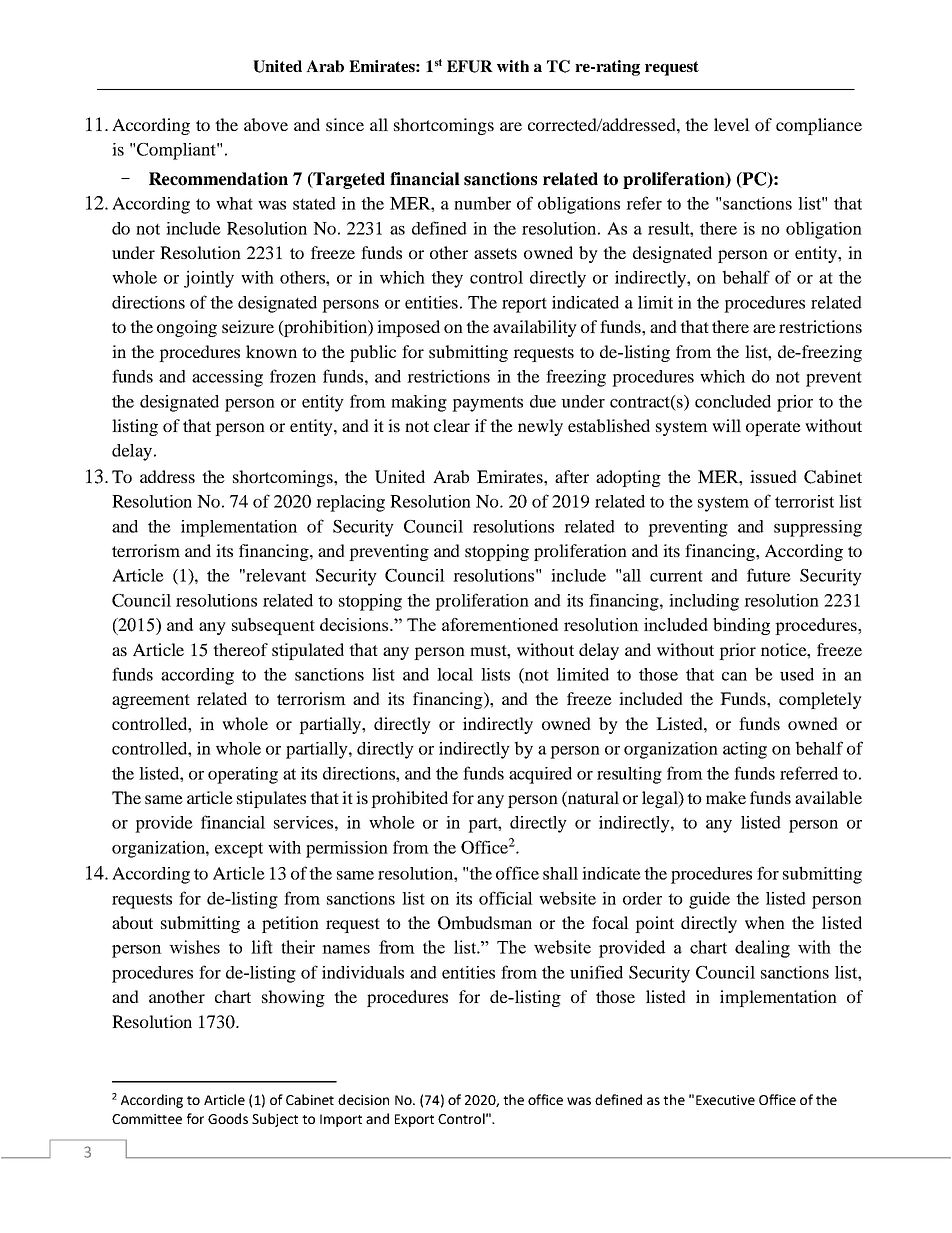 Image resolution: width=952 pixels, height=1233 pixels. What do you see at coordinates (218, 179) in the screenshot?
I see `Recommendation` at bounding box center [218, 179].
